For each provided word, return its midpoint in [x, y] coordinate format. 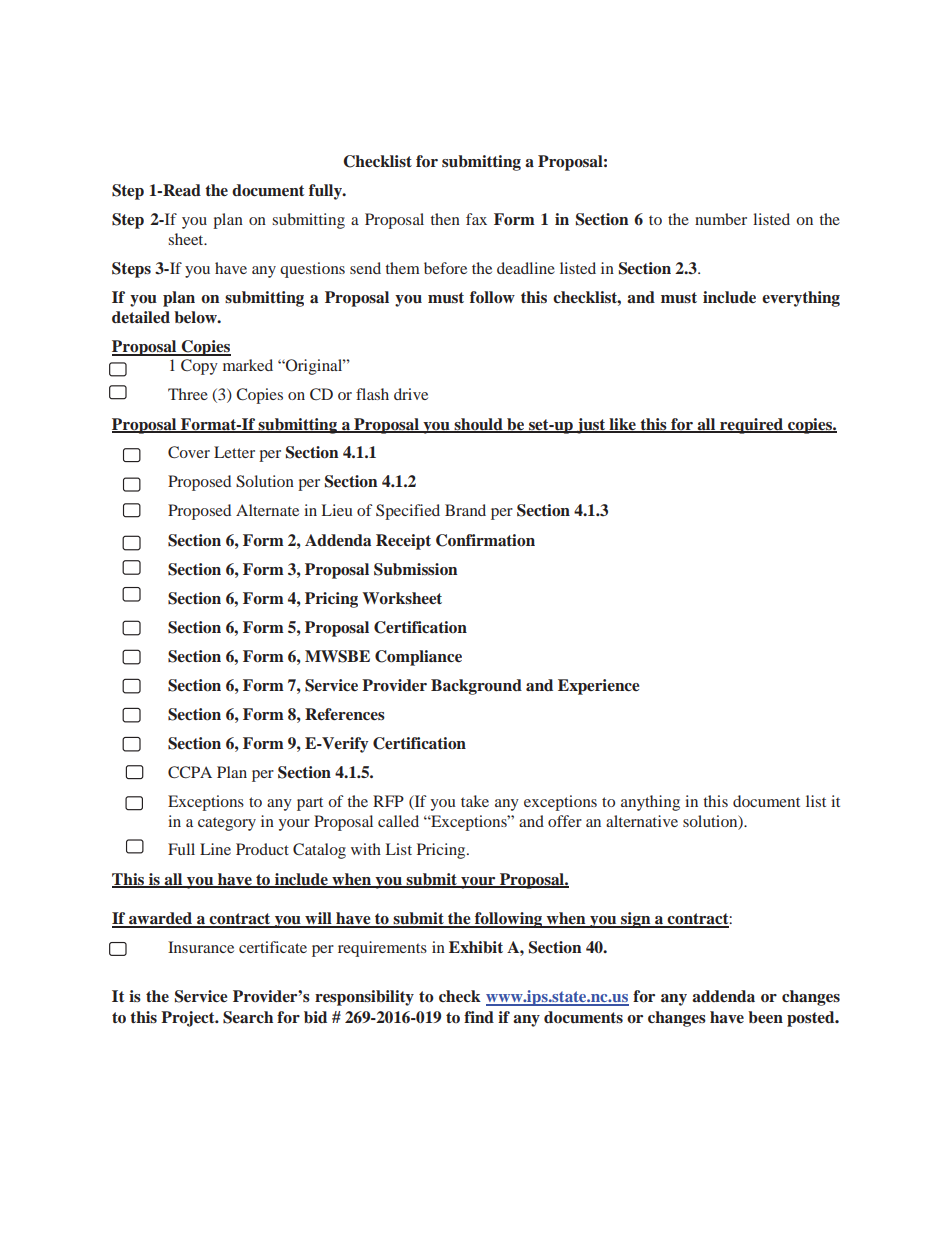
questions [312, 270]
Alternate [267, 510]
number [721, 219]
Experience [599, 687]
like [622, 425]
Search [248, 1017]
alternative [642, 821]
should [478, 425]
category [227, 824]
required [752, 426]
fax [476, 219]
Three [188, 394]
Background [476, 687]
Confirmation [485, 540]
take [475, 801]
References [345, 714]
